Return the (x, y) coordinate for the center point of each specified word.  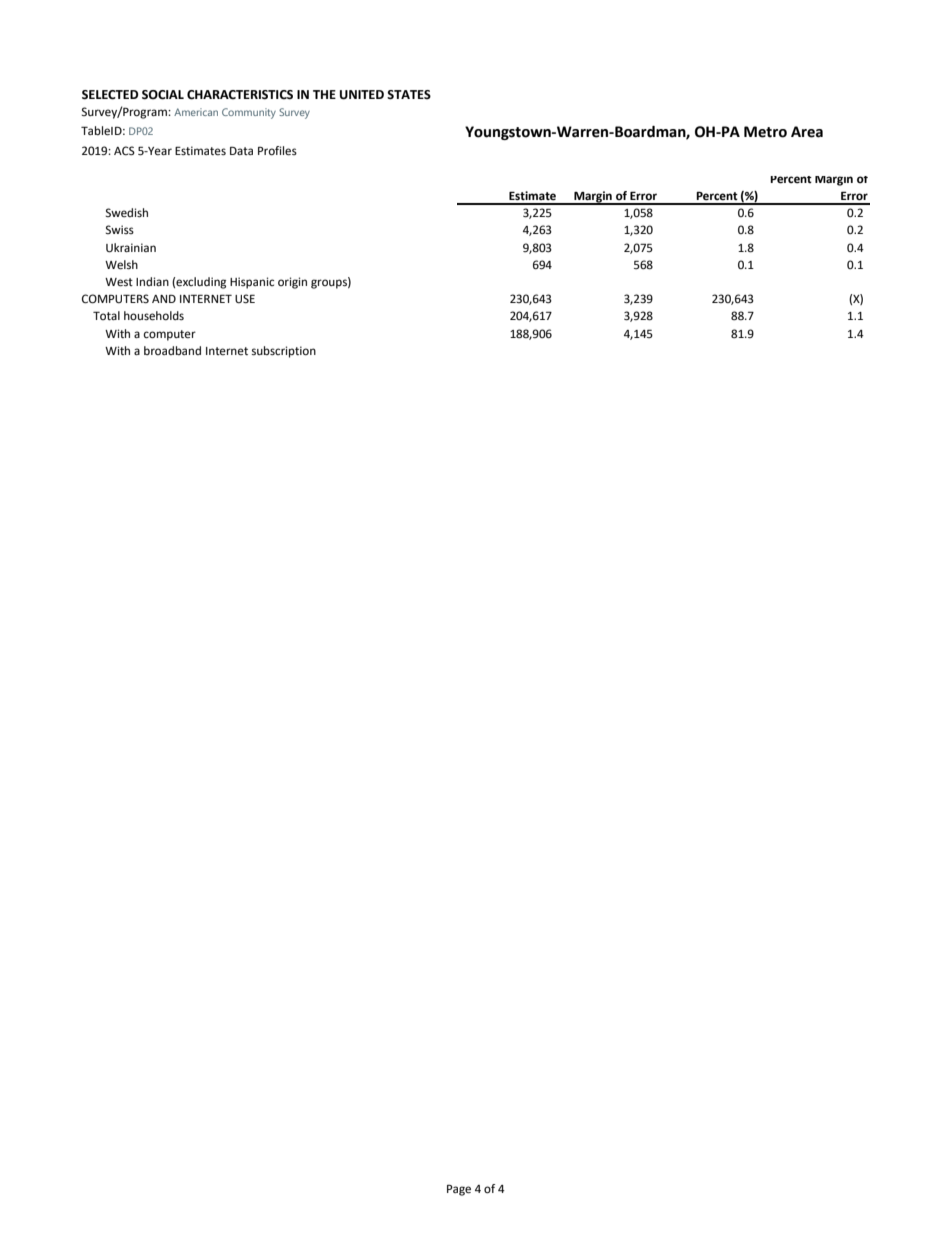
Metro (765, 132)
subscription (284, 352)
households (154, 316)
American (196, 112)
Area (807, 132)
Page (459, 1190)
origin (292, 283)
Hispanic (252, 283)
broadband (172, 350)
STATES (409, 95)
